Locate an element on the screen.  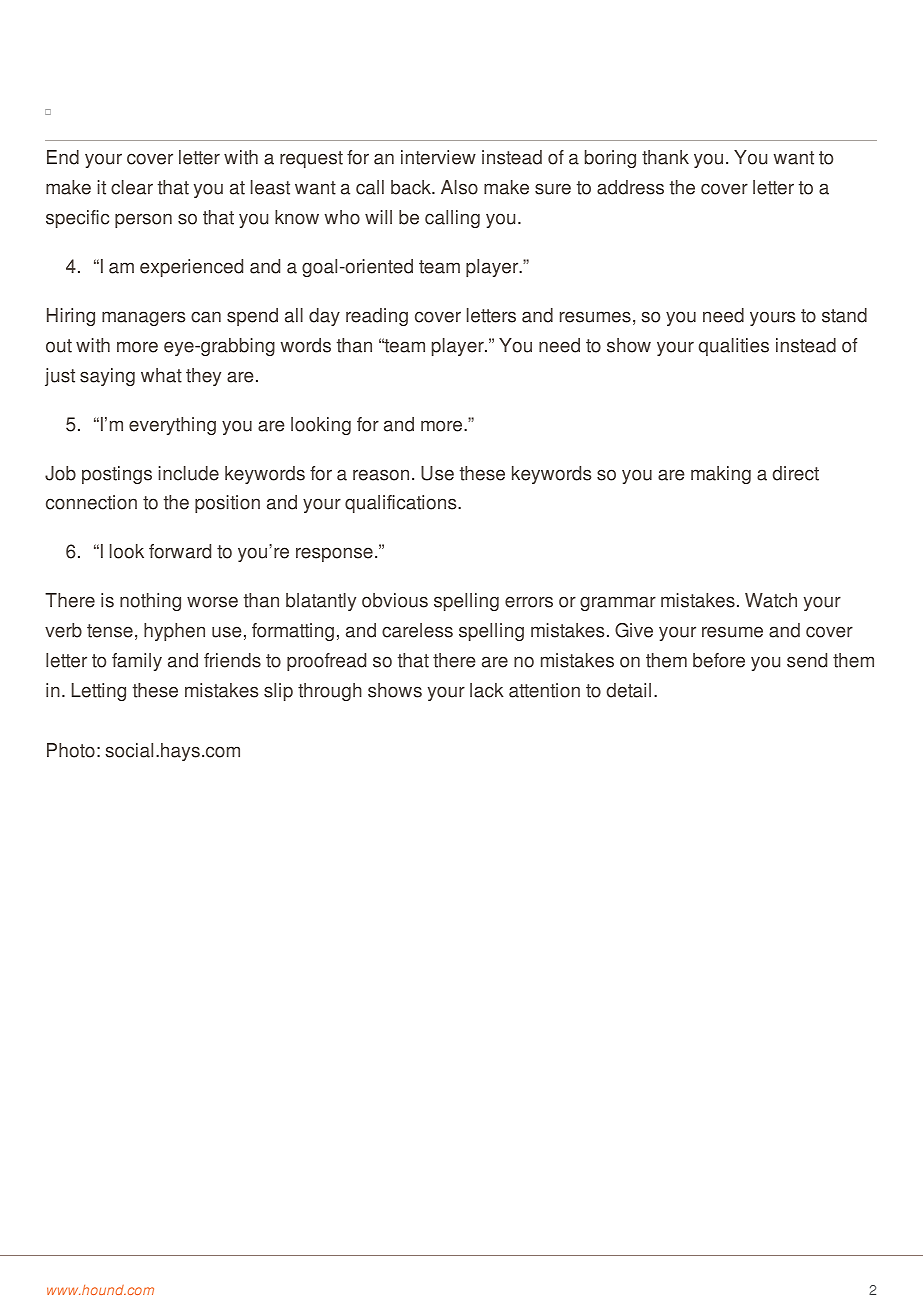
response is located at coordinates (334, 554).
